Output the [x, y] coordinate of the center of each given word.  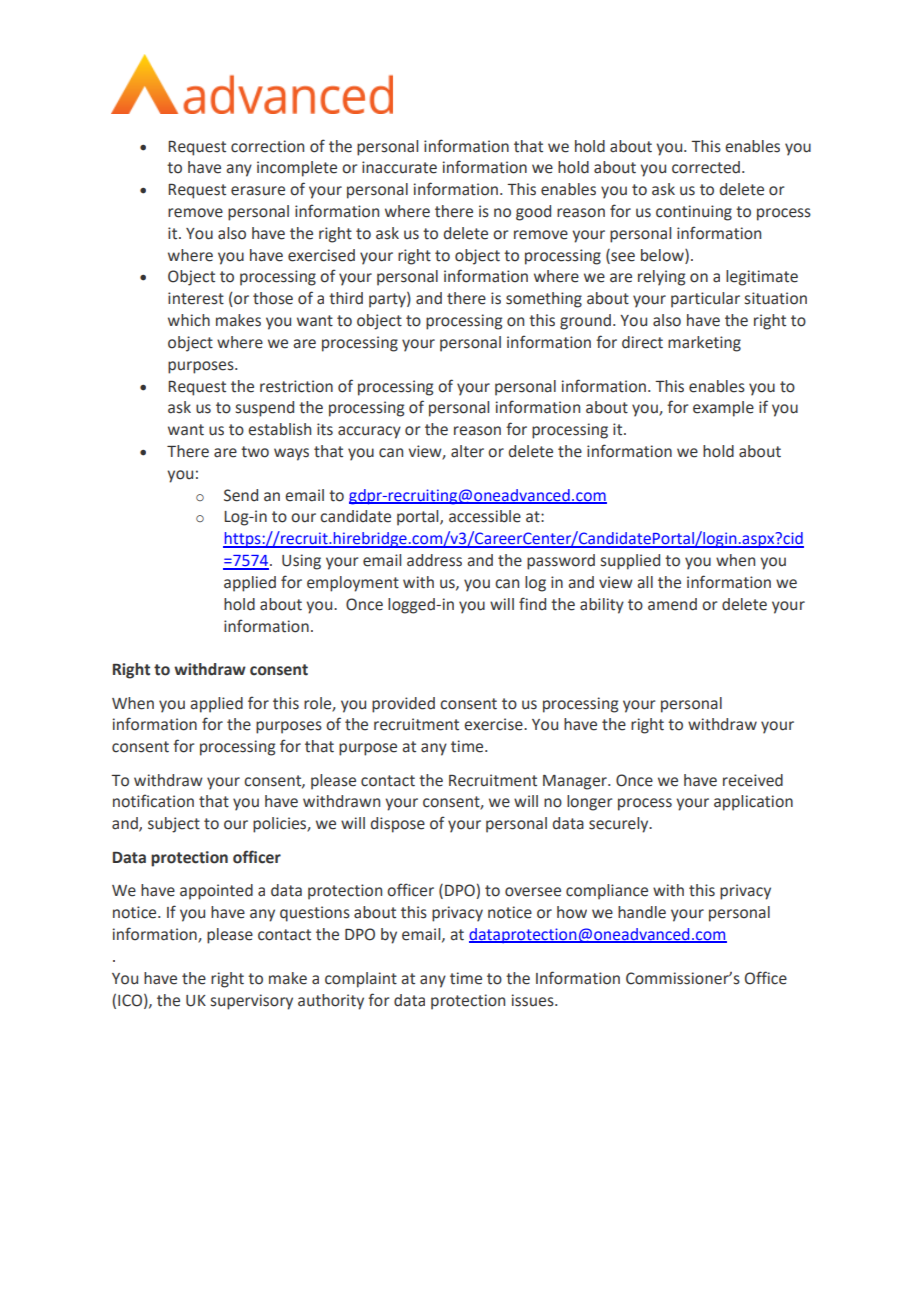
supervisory [252, 1002]
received [753, 780]
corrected [706, 167]
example [723, 409]
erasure [258, 191]
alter [467, 451]
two [255, 452]
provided [403, 705]
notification [153, 801]
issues [534, 1000]
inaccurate [399, 167]
